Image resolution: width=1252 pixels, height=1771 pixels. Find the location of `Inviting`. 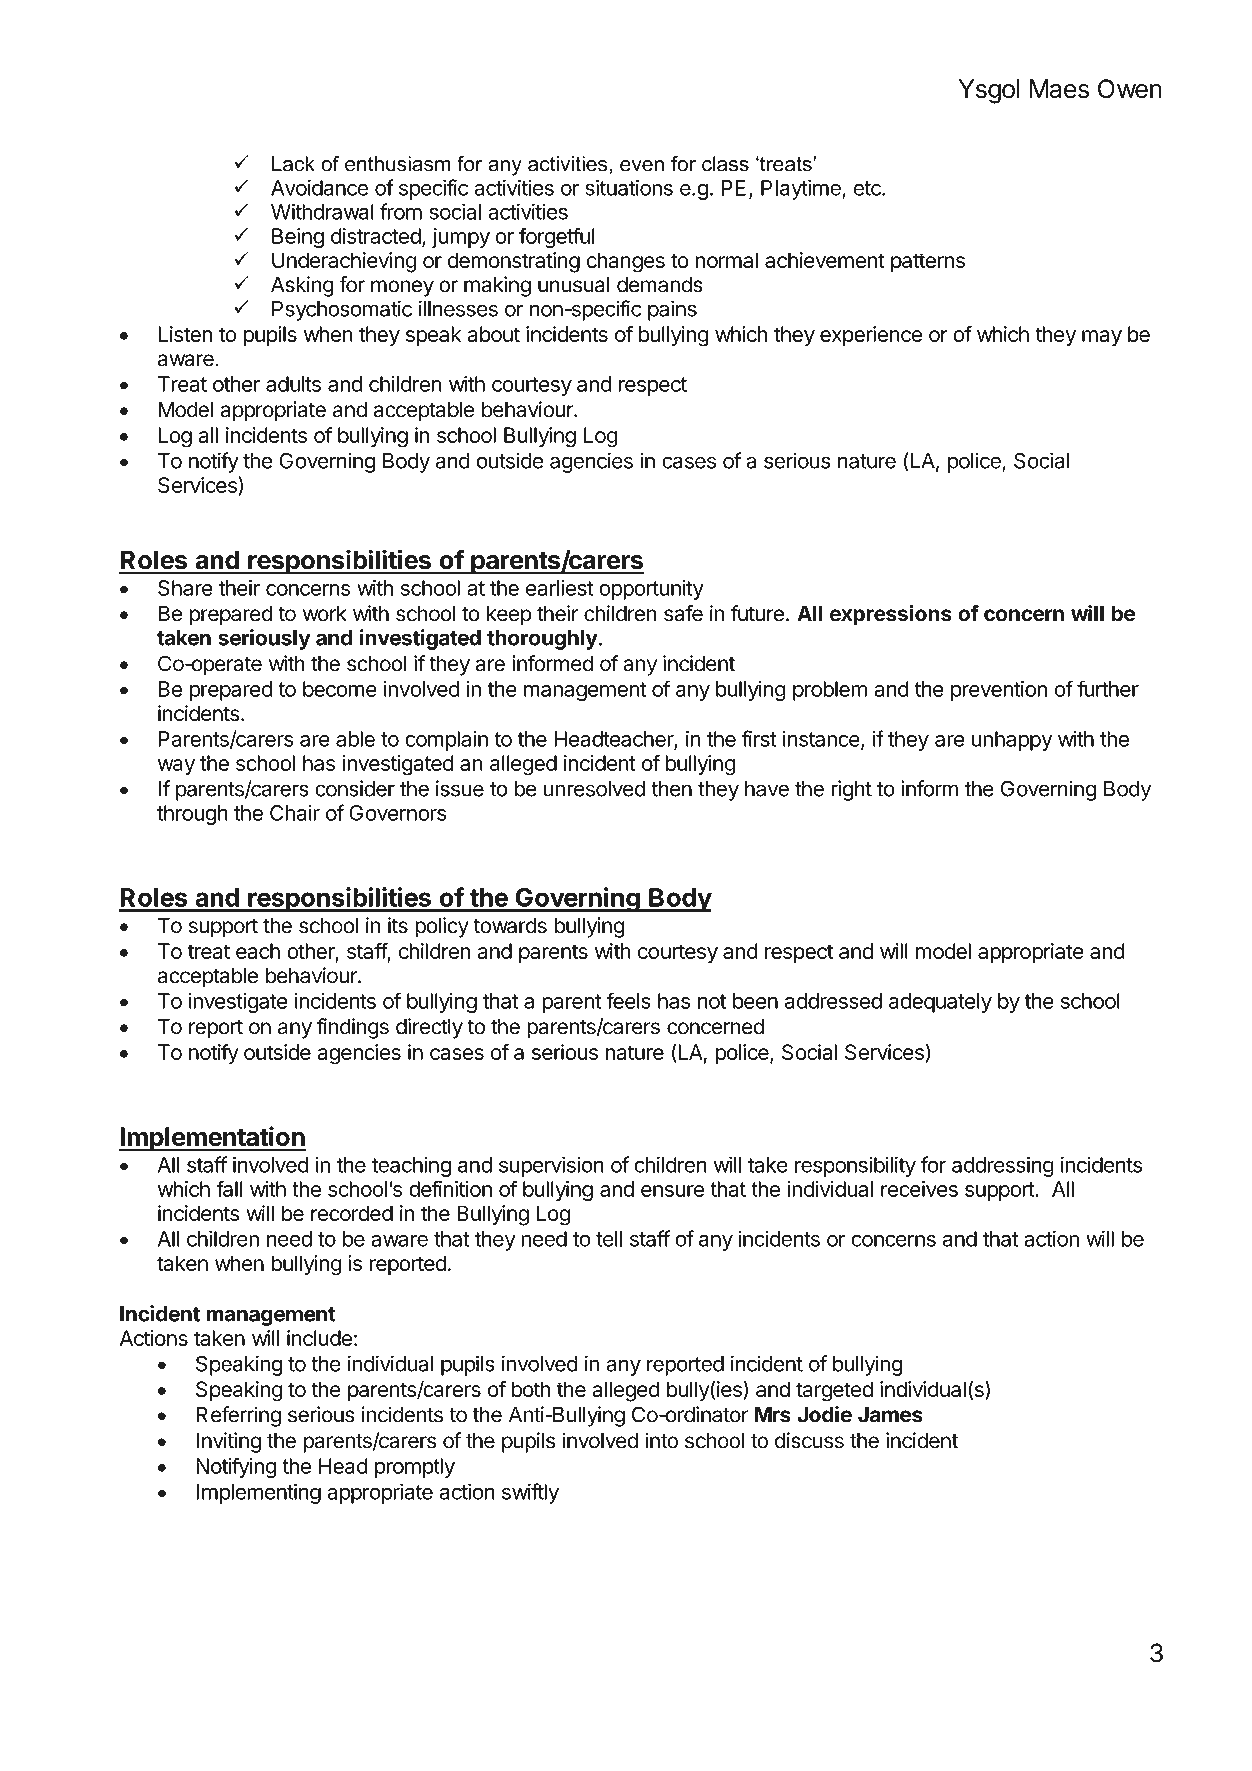

Inviting is located at coordinates (228, 1442).
